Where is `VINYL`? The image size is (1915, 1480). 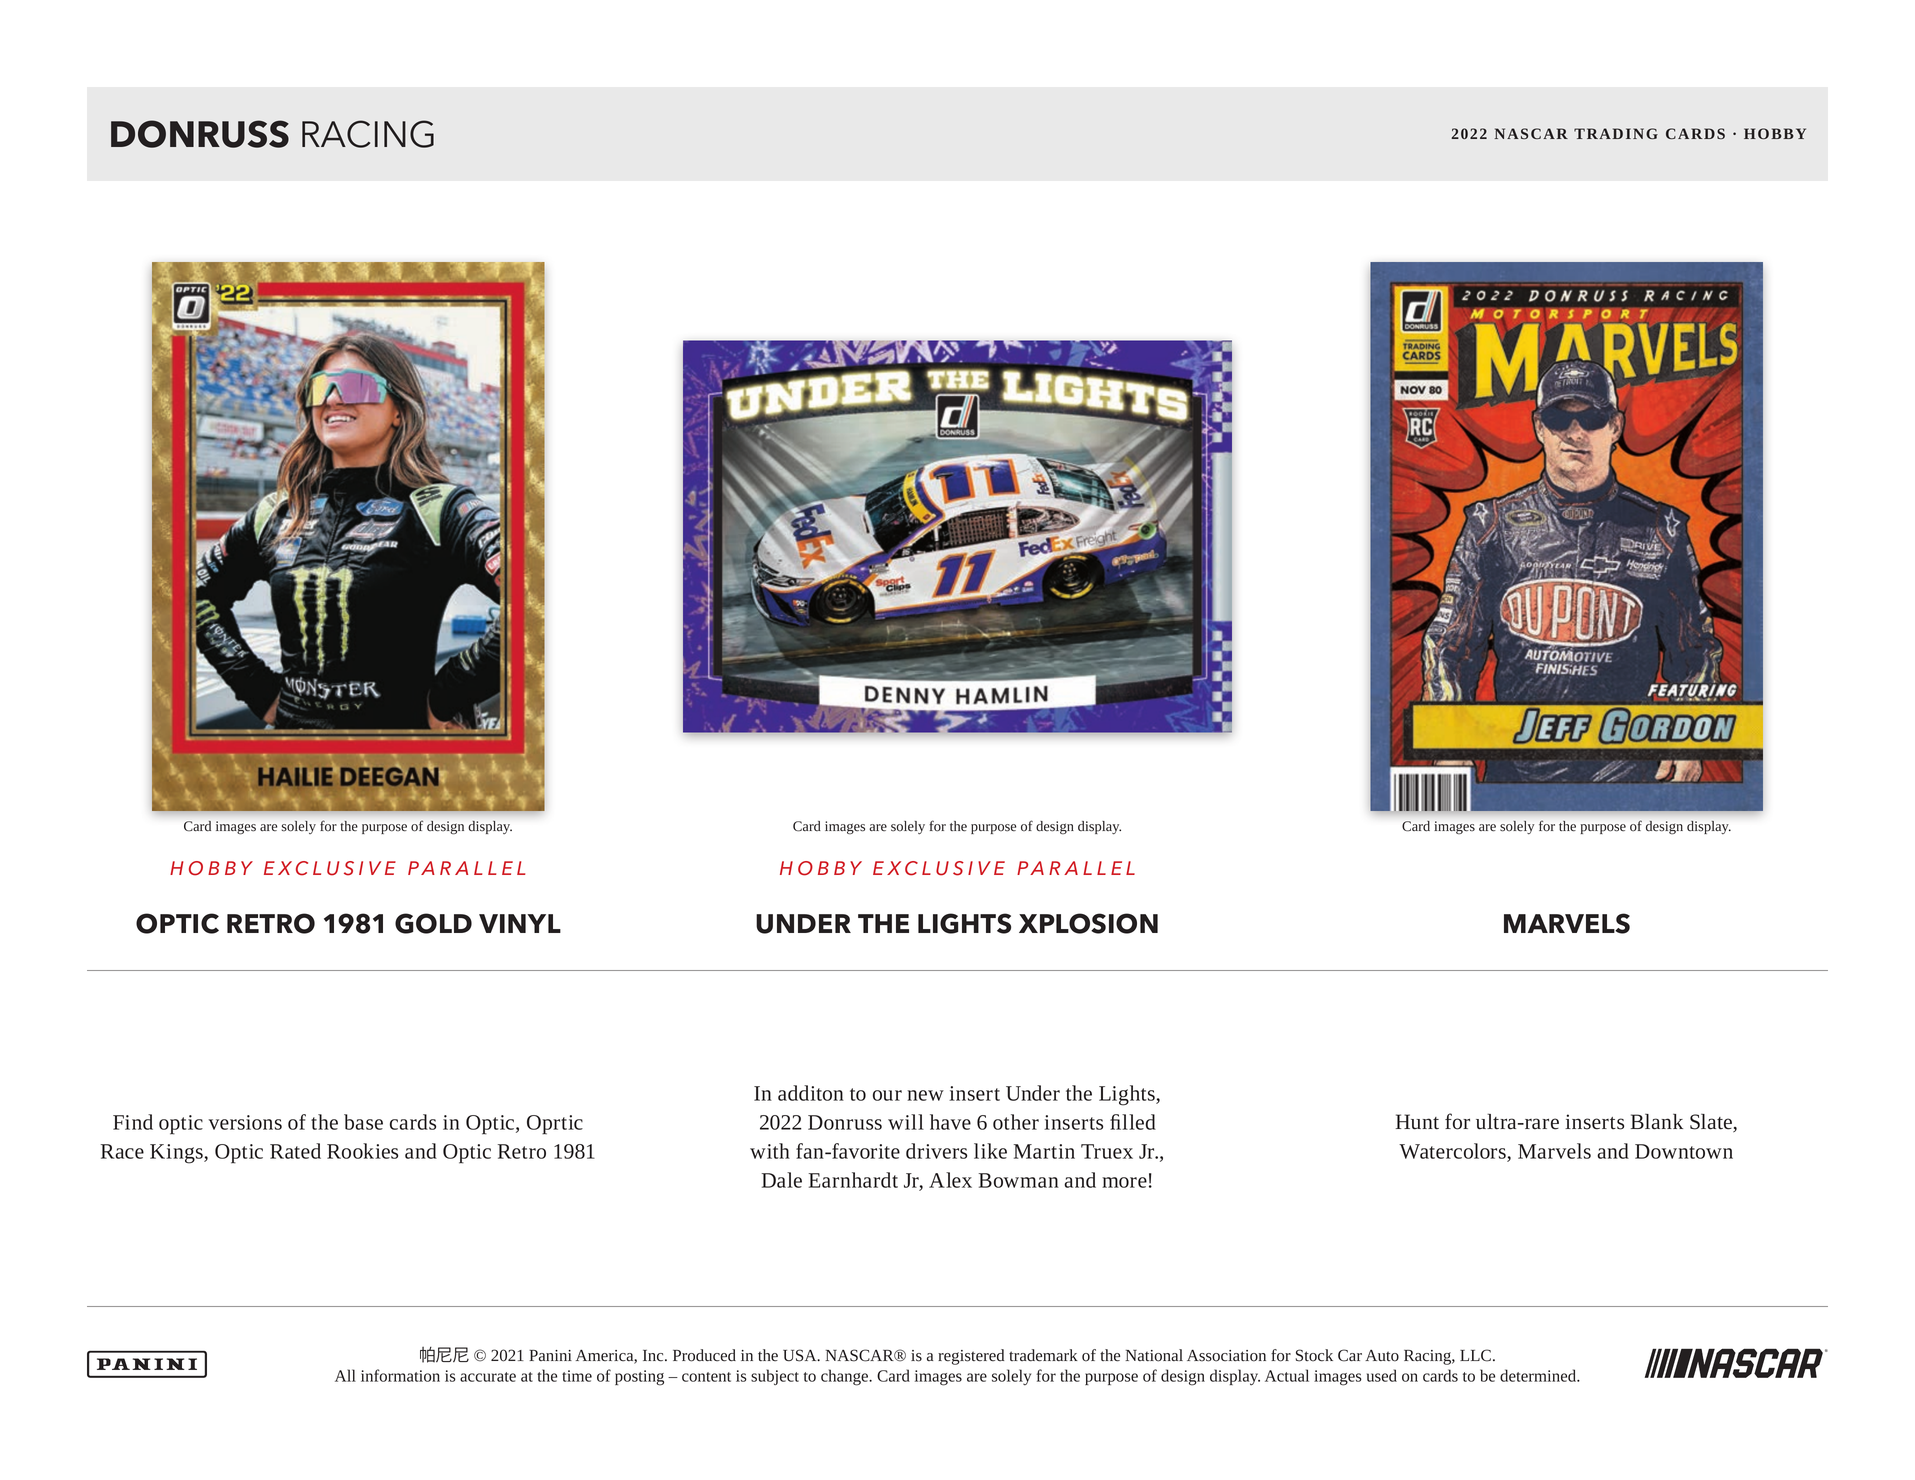
VINYL is located at coordinates (520, 923).
